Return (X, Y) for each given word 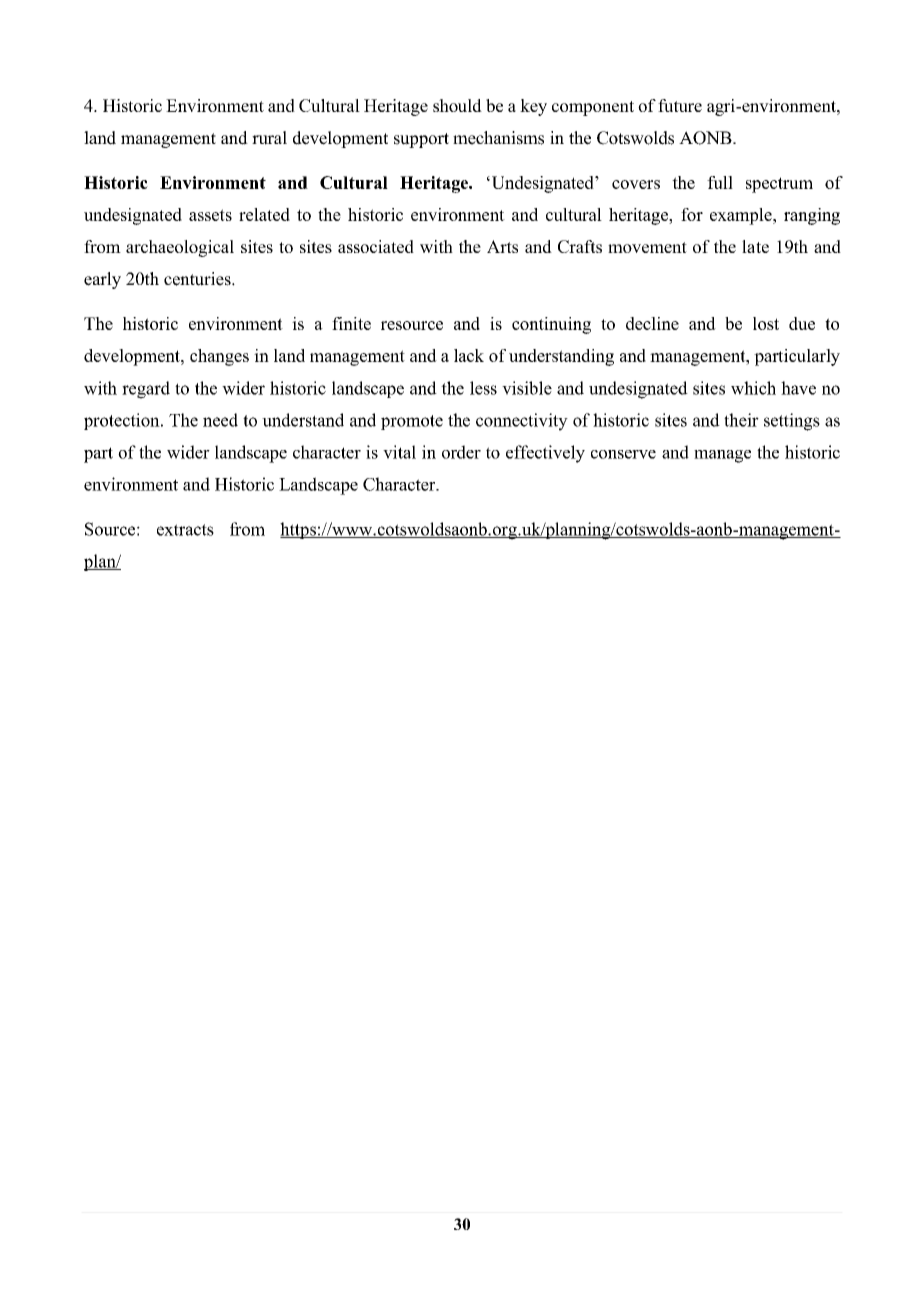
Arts (502, 246)
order (461, 452)
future (680, 105)
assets (210, 215)
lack (469, 355)
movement (647, 247)
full (720, 182)
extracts (185, 530)
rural (269, 138)
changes (219, 357)
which (753, 388)
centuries (198, 279)
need (220, 420)
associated (376, 246)
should (457, 105)
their (741, 420)
